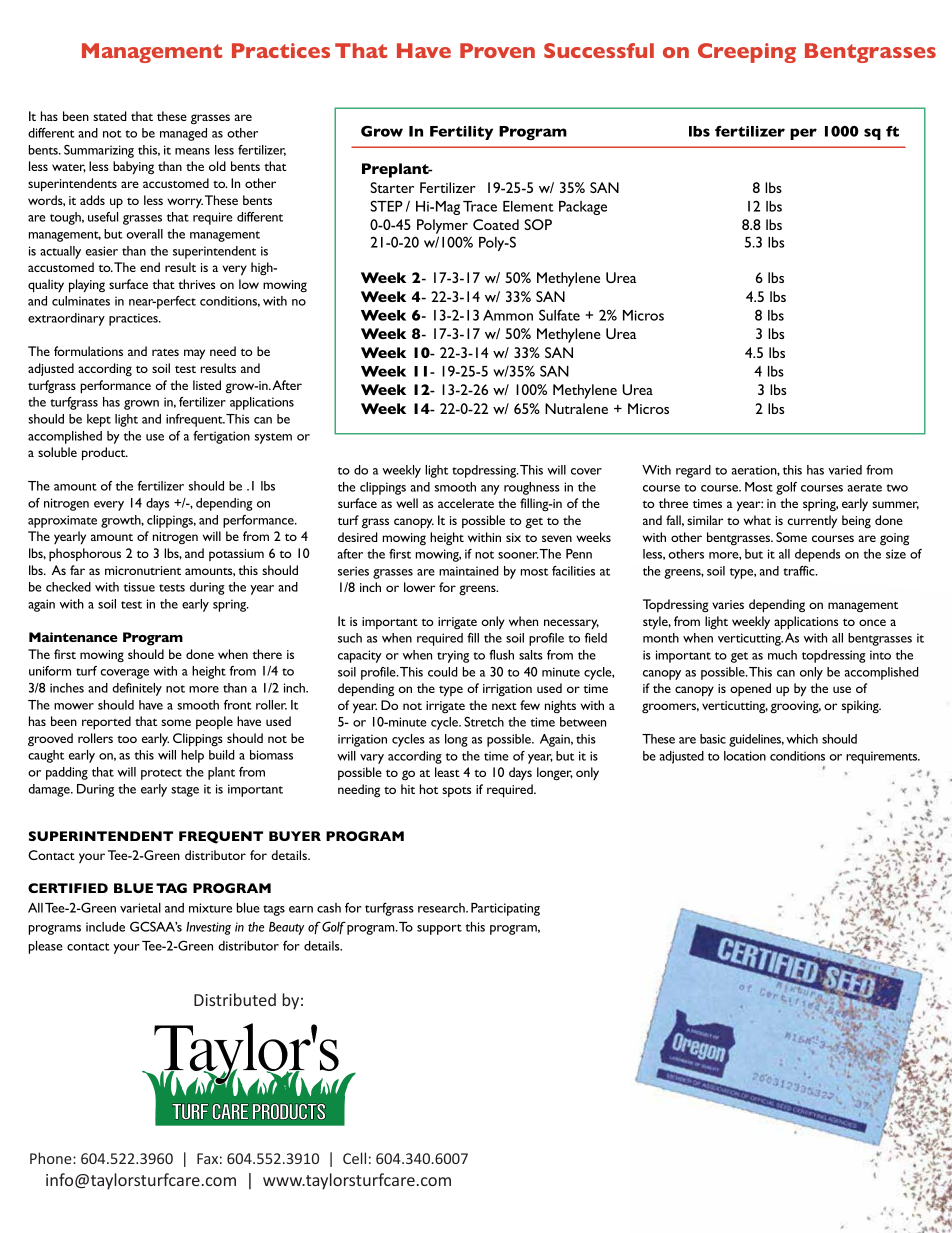 This screenshot has width=952, height=1233. I want to click on Proven, so click(497, 50).
